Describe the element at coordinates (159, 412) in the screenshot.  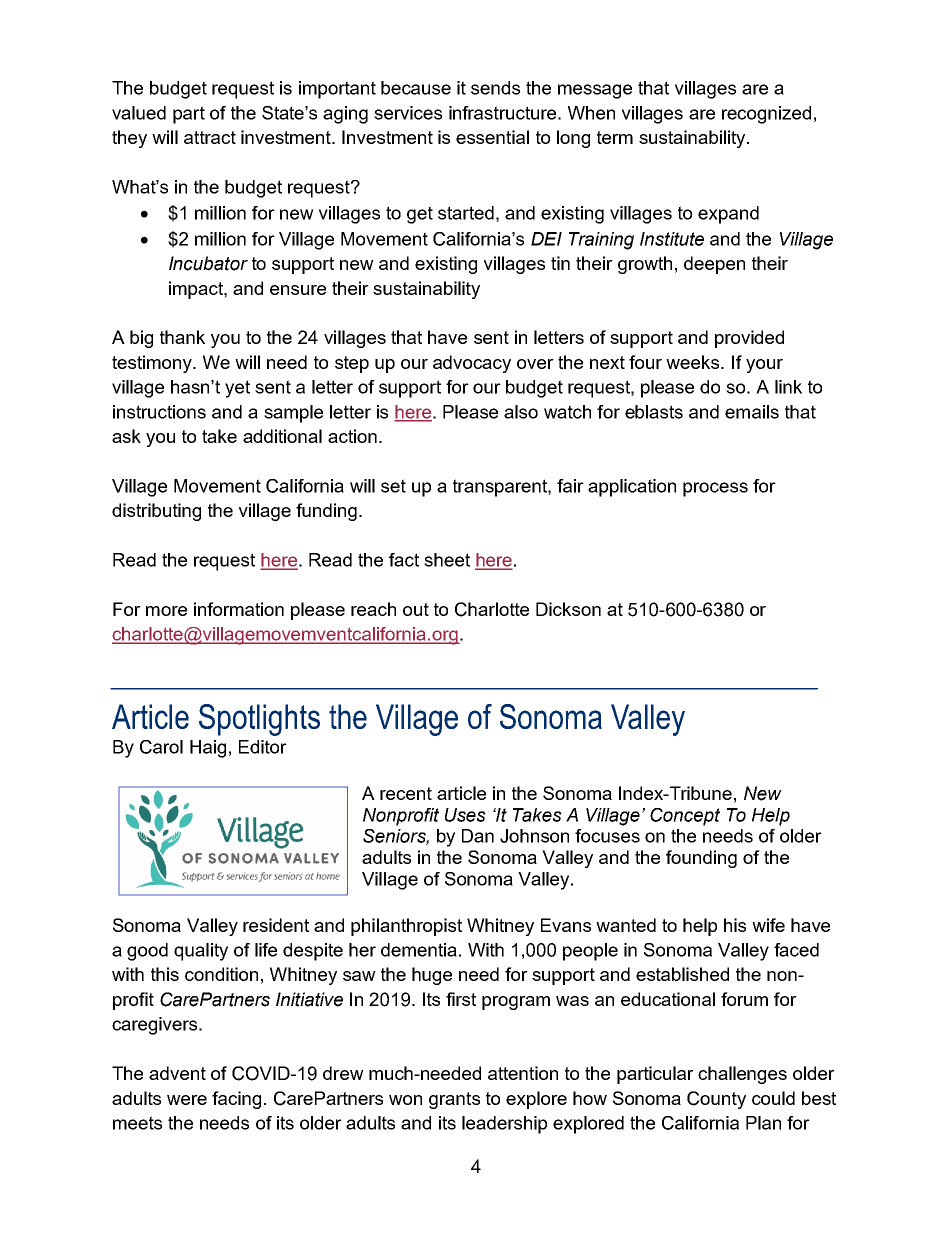
I see `instructions` at that location.
